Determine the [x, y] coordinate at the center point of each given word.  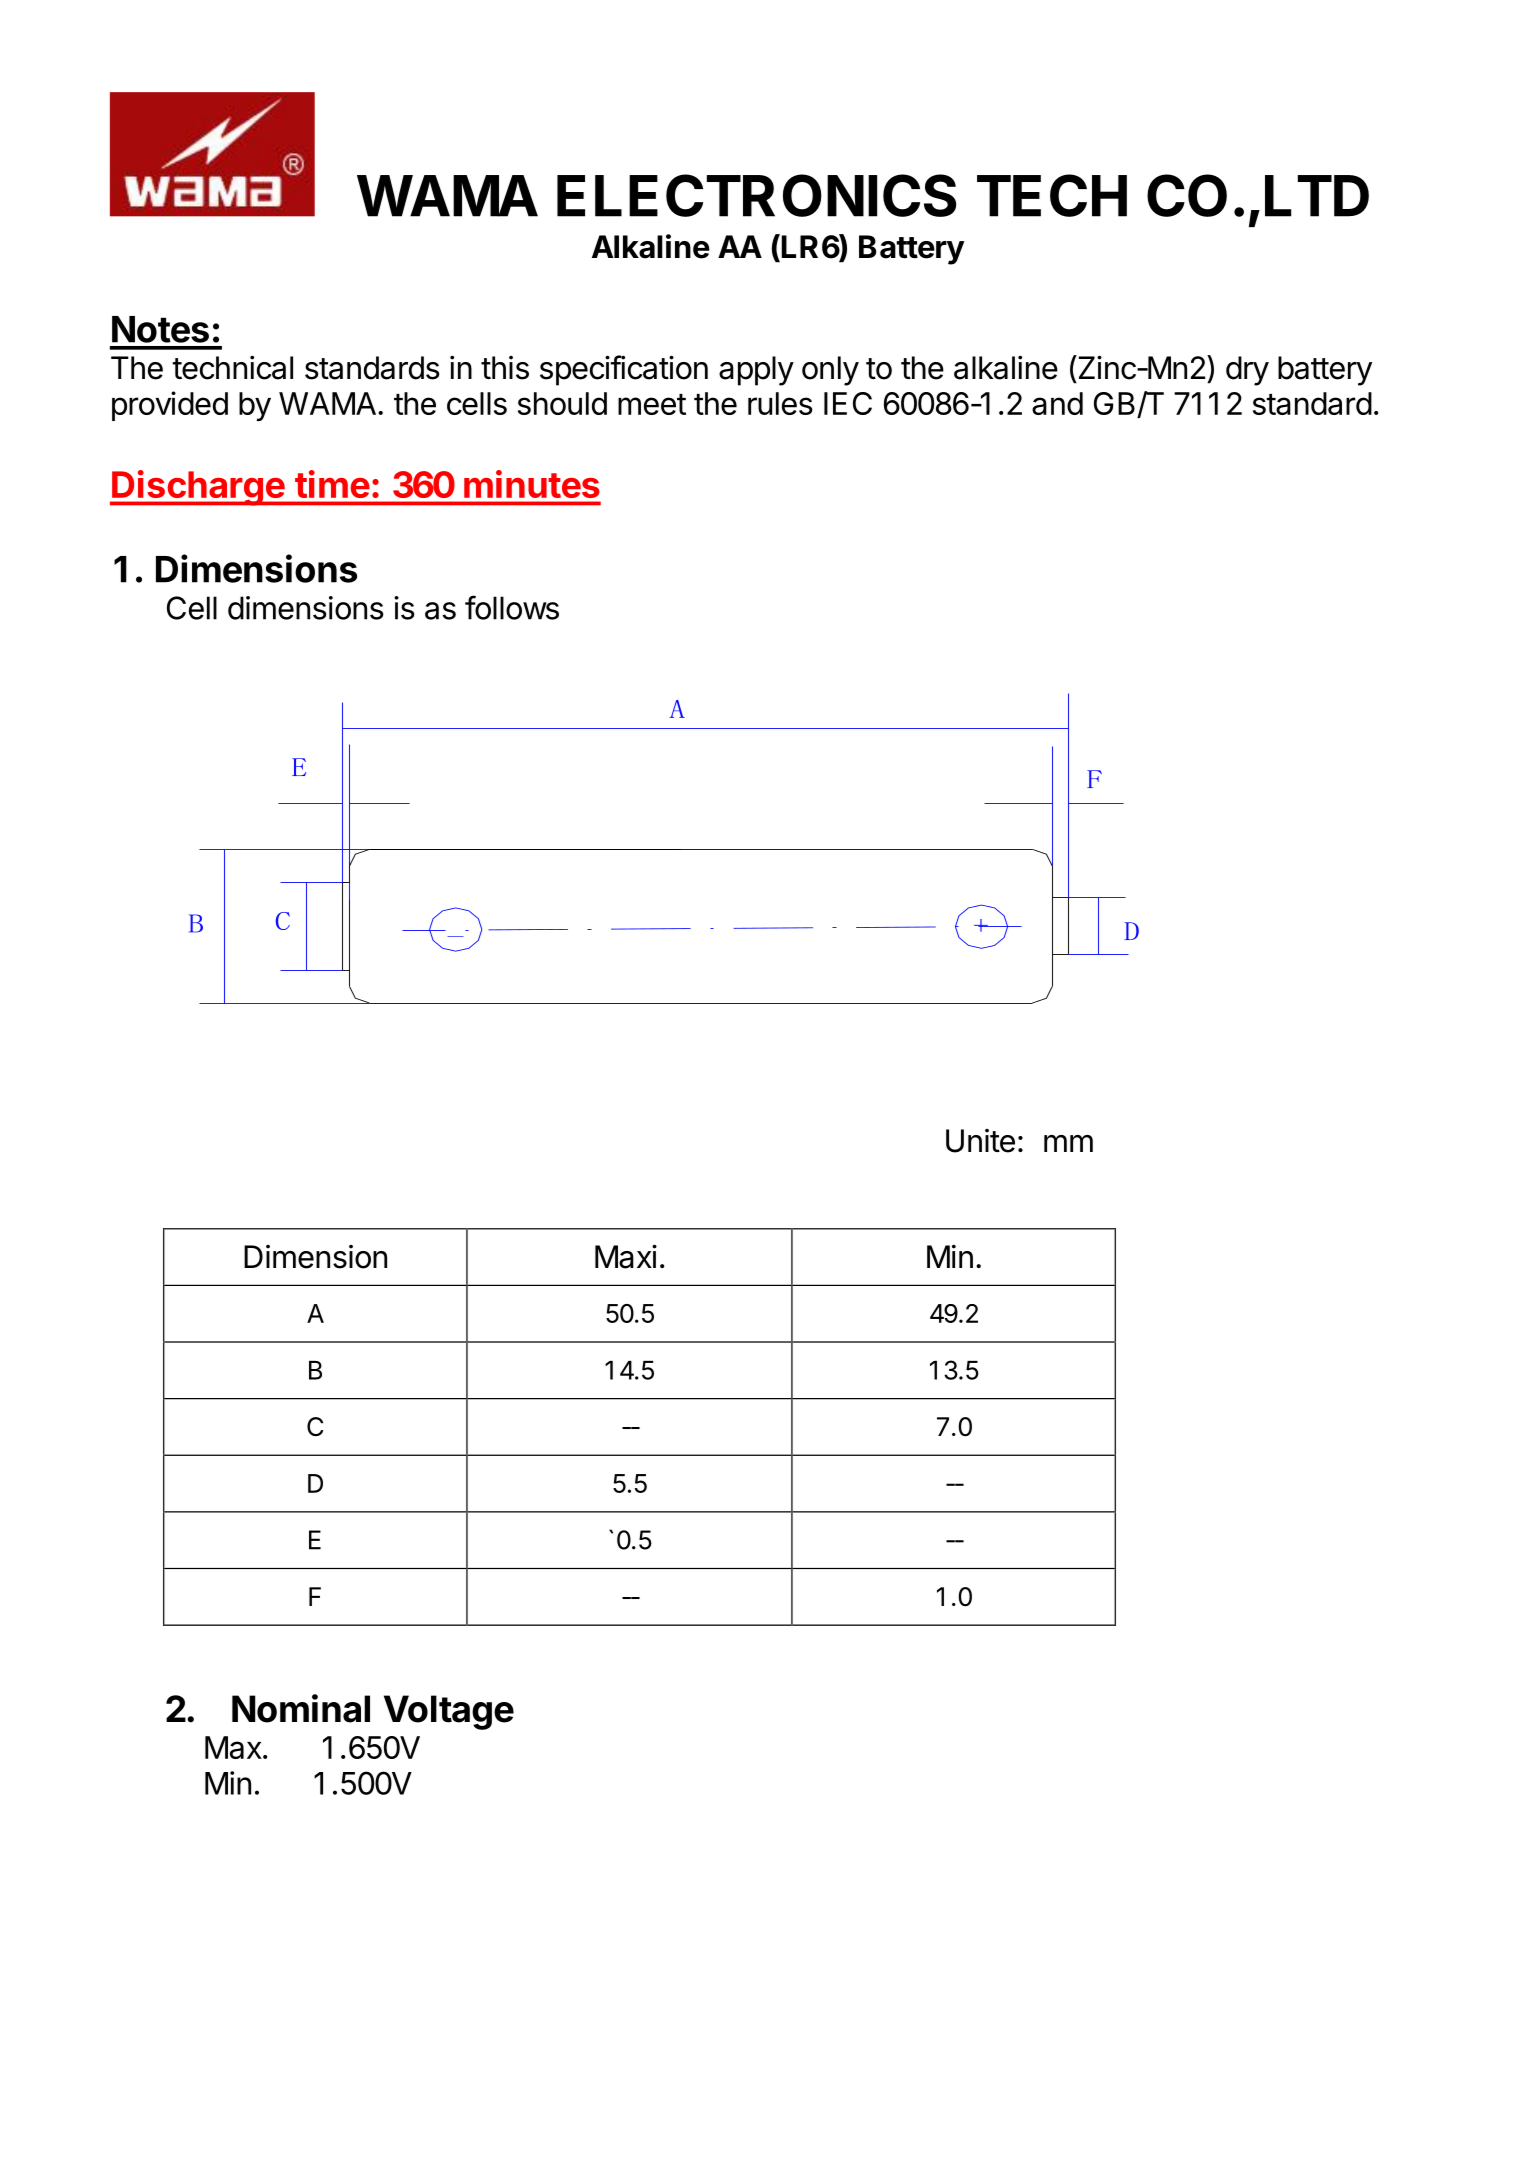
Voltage [449, 1712]
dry [1247, 371]
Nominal [301, 1708]
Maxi [626, 1256]
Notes [160, 329]
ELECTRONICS [757, 195]
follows [512, 607]
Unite [980, 1141]
